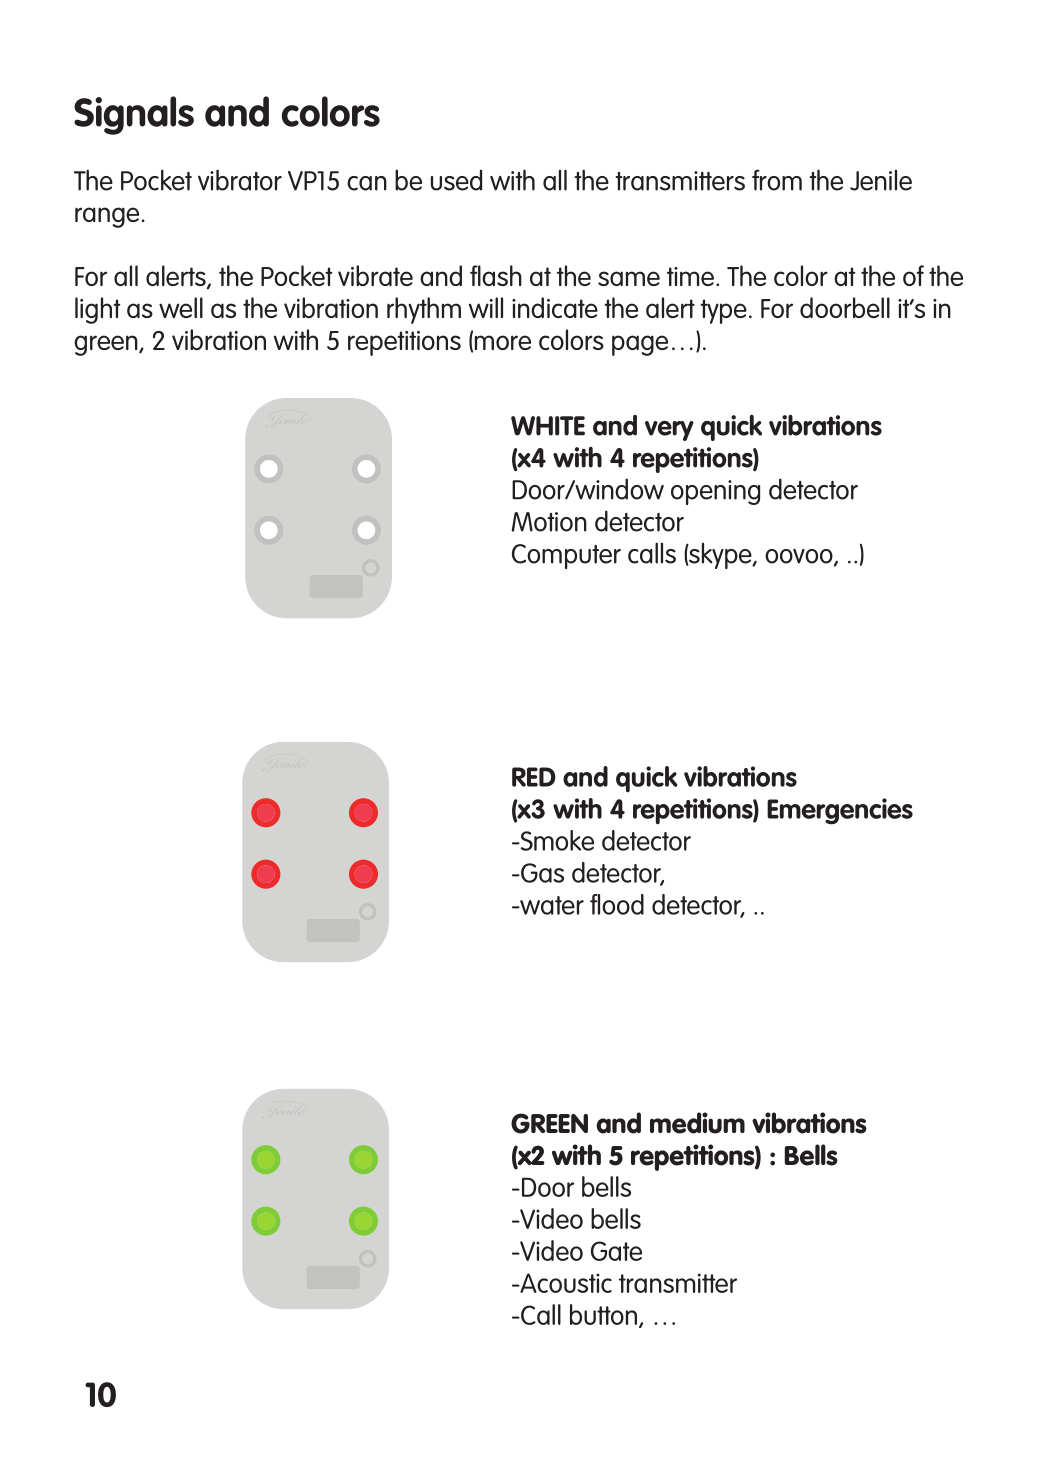  What do you see at coordinates (240, 180) in the screenshot?
I see `vibrator` at bounding box center [240, 180].
